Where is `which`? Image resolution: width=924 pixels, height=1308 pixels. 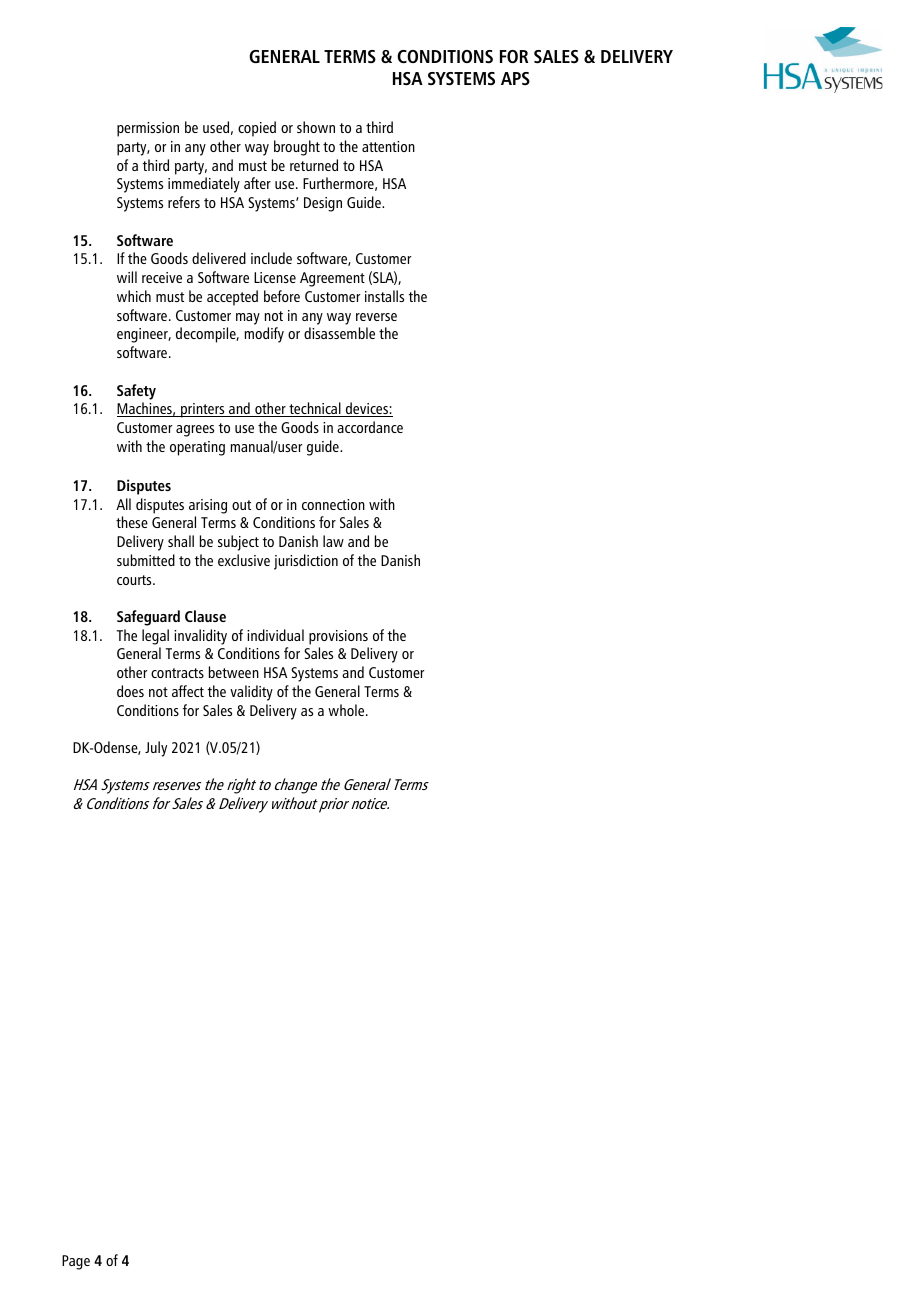 which is located at coordinates (134, 296).
